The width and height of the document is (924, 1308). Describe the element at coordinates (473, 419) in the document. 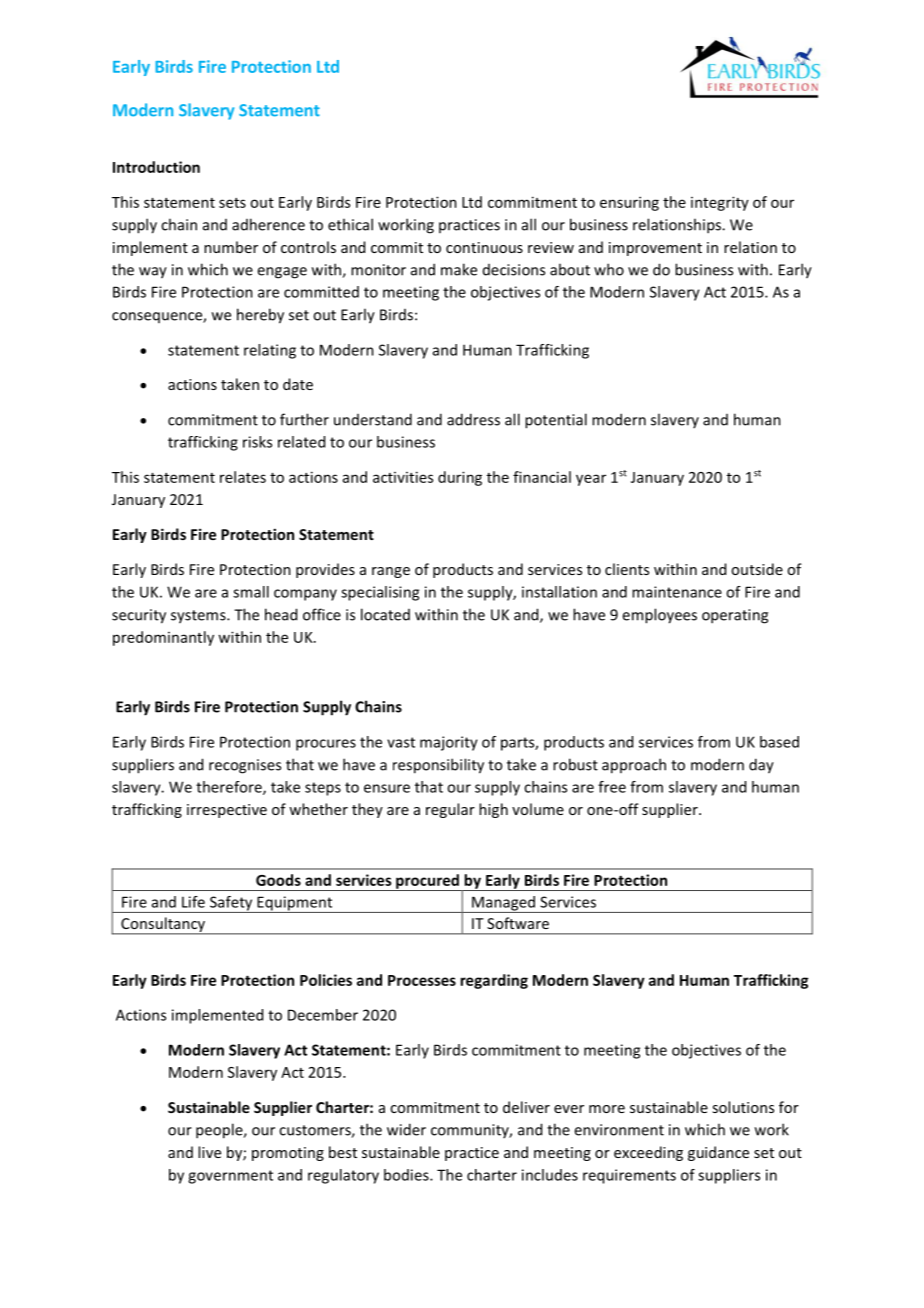

I see `address` at that location.
